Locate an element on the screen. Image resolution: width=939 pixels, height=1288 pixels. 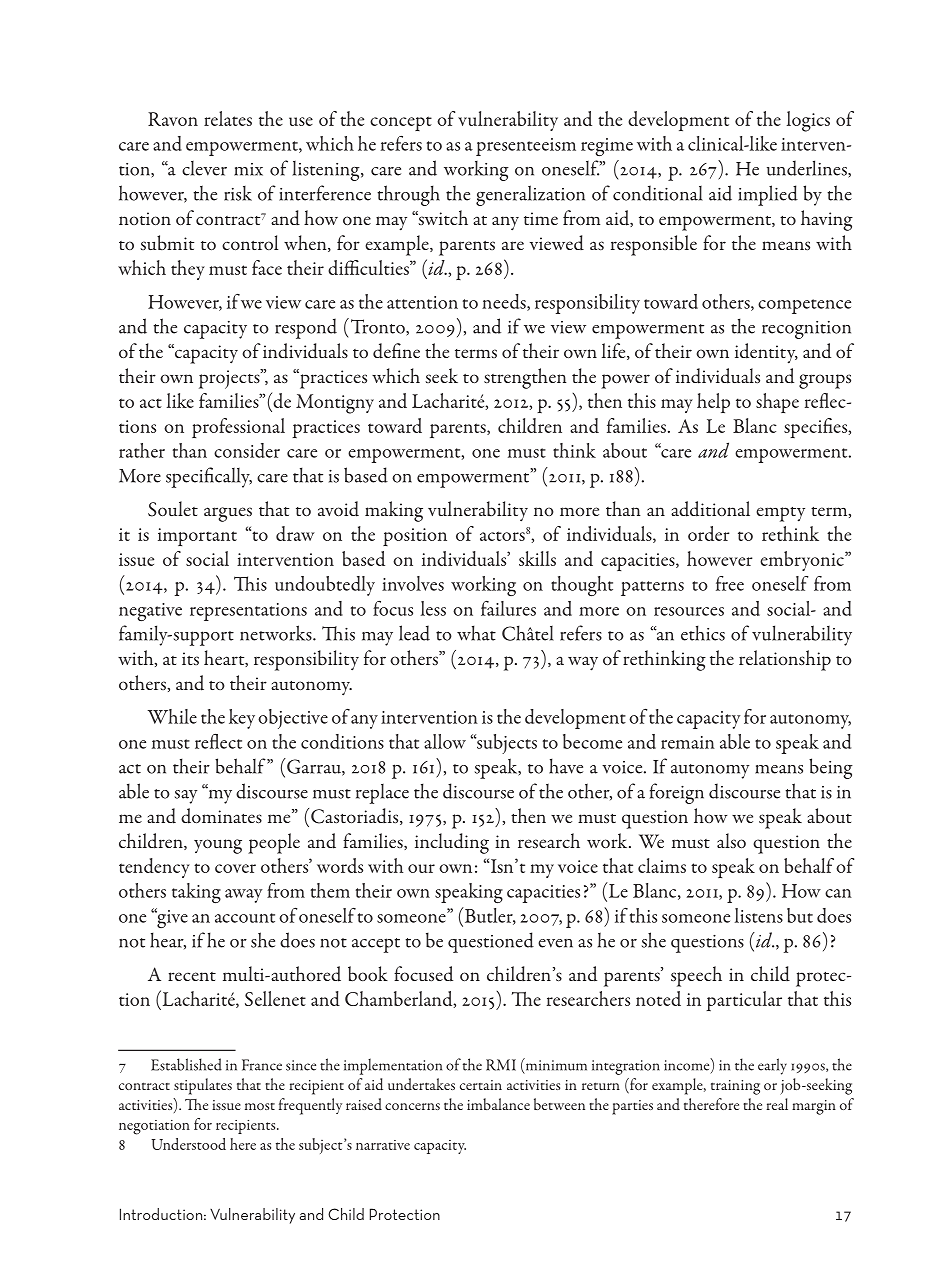
concept is located at coordinates (401, 123).
